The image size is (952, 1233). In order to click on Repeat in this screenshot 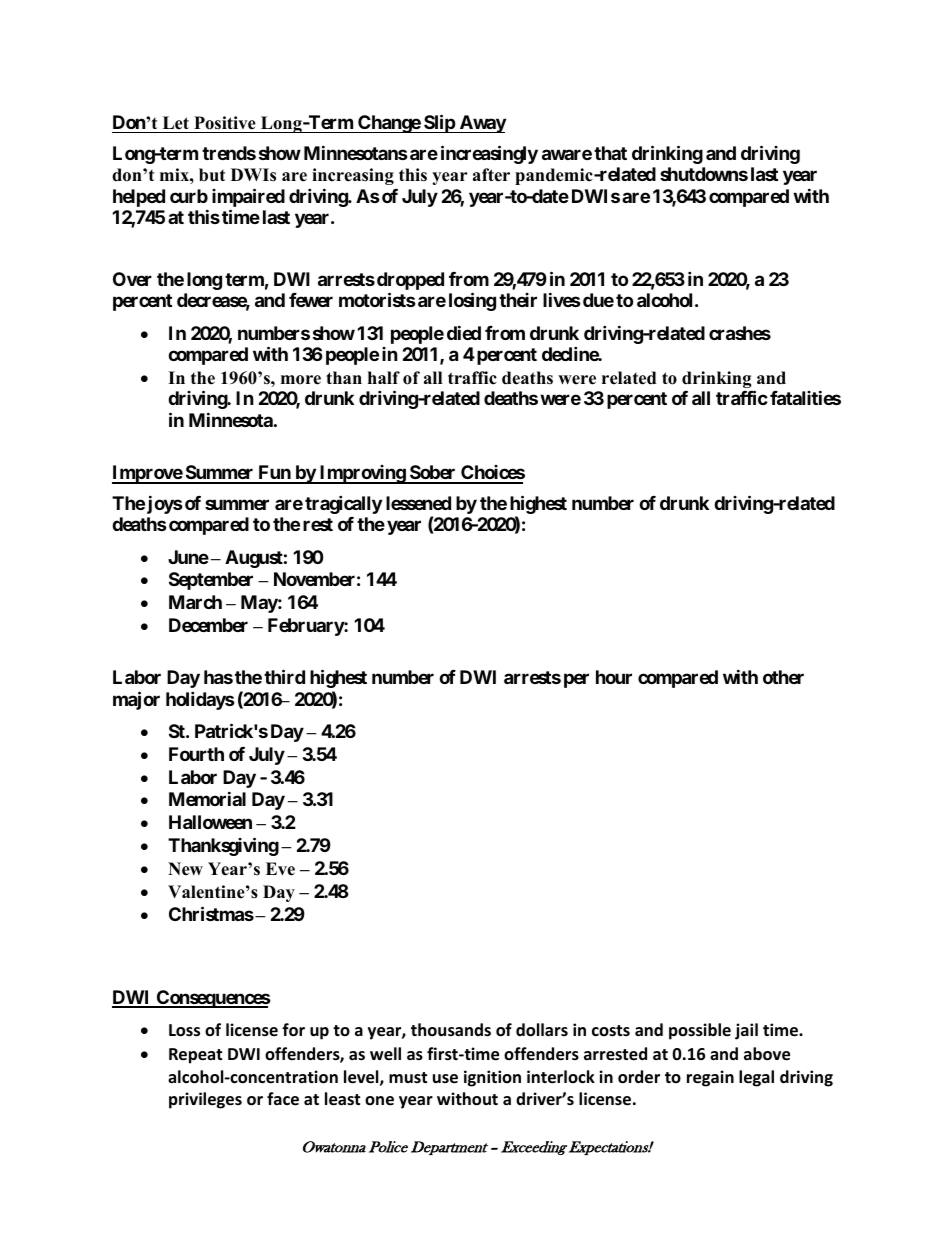, I will do `click(195, 1056)`.
